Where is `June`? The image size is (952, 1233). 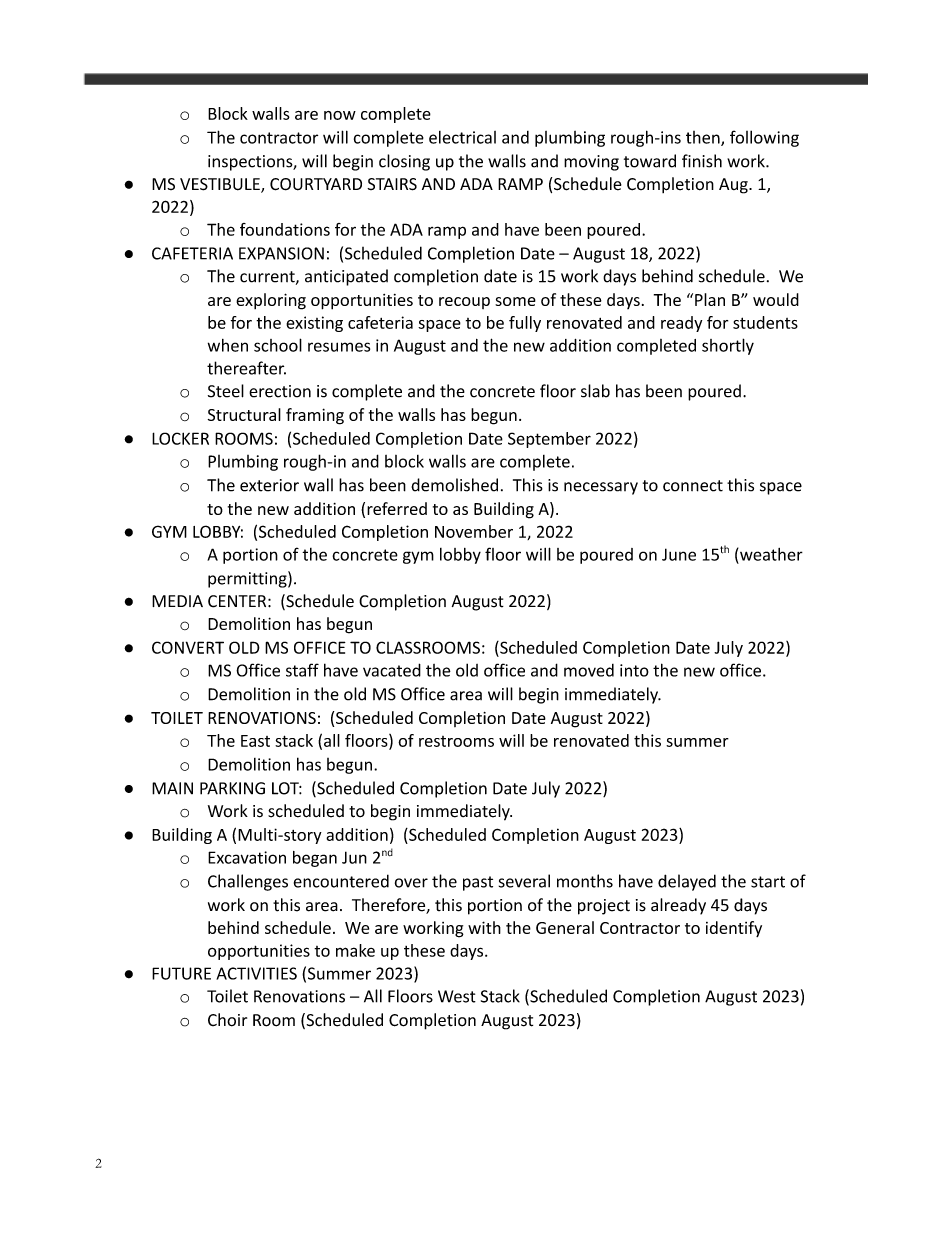
June is located at coordinates (679, 554).
